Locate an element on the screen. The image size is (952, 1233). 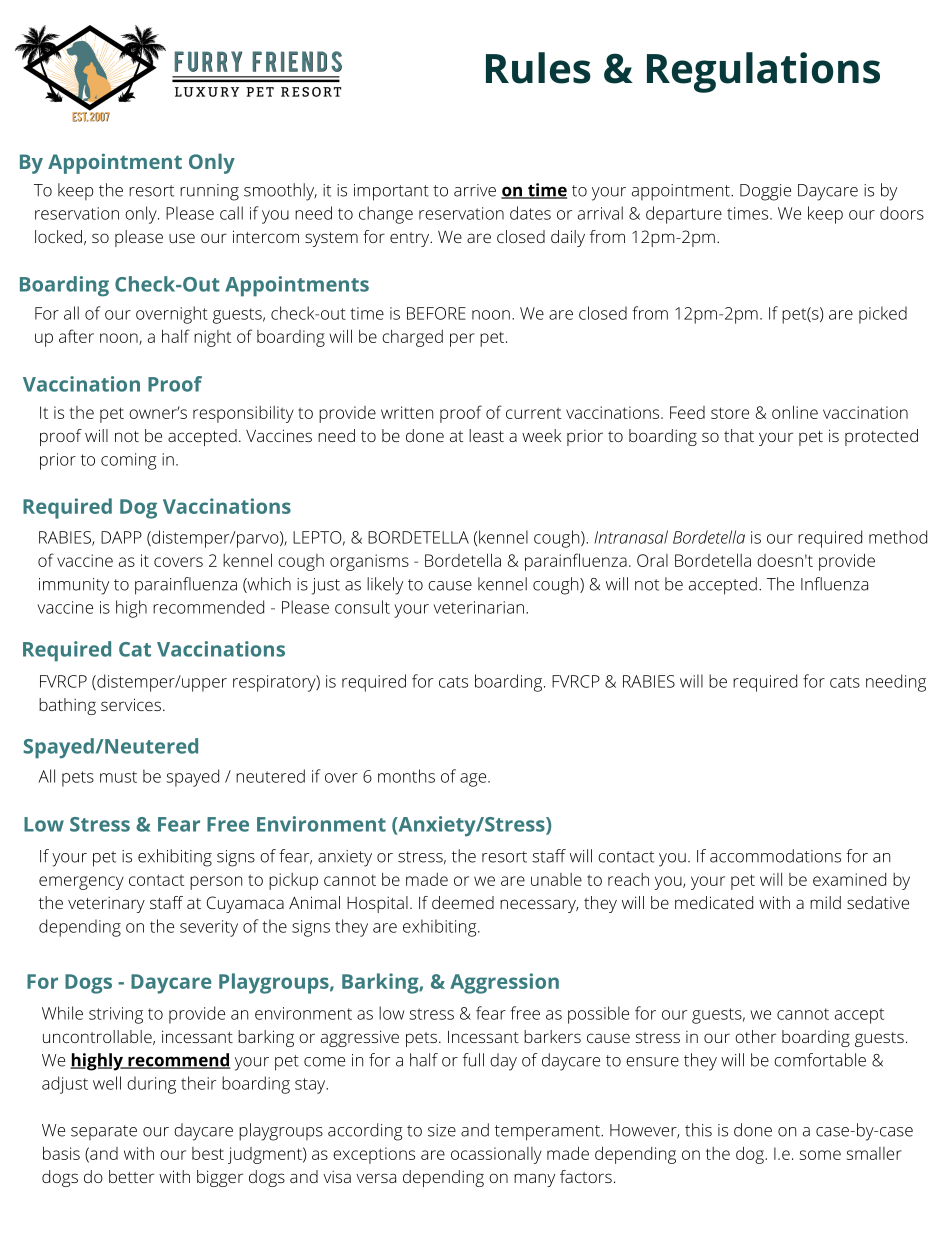
Regulations is located at coordinates (763, 72).
